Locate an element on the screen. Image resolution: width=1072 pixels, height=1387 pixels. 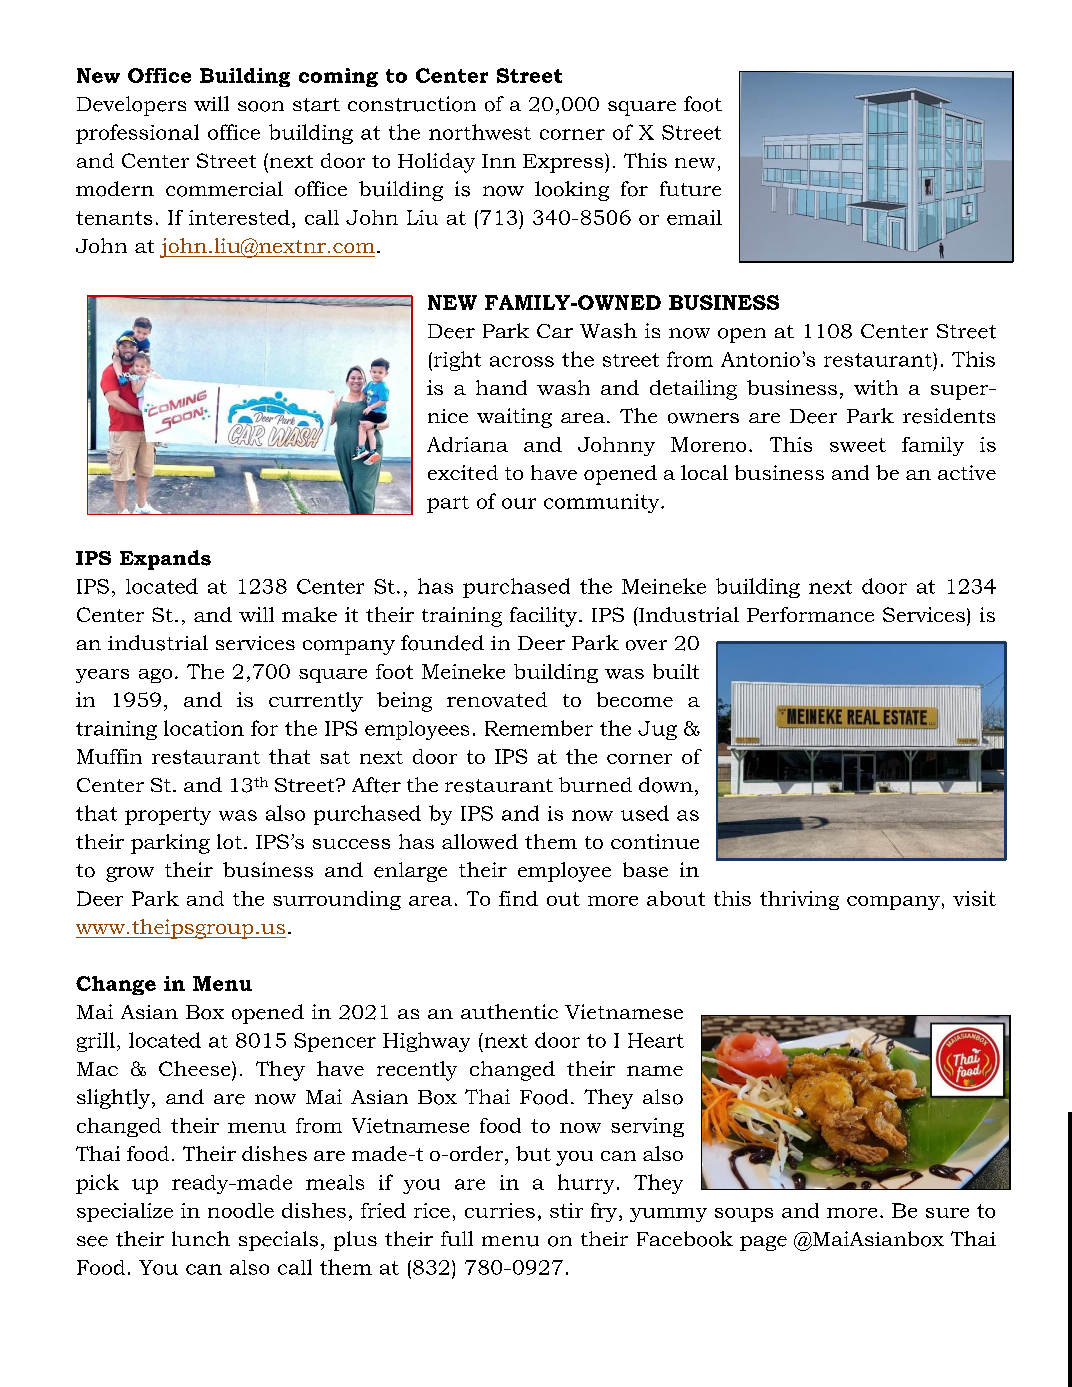
Expands is located at coordinates (165, 560).
